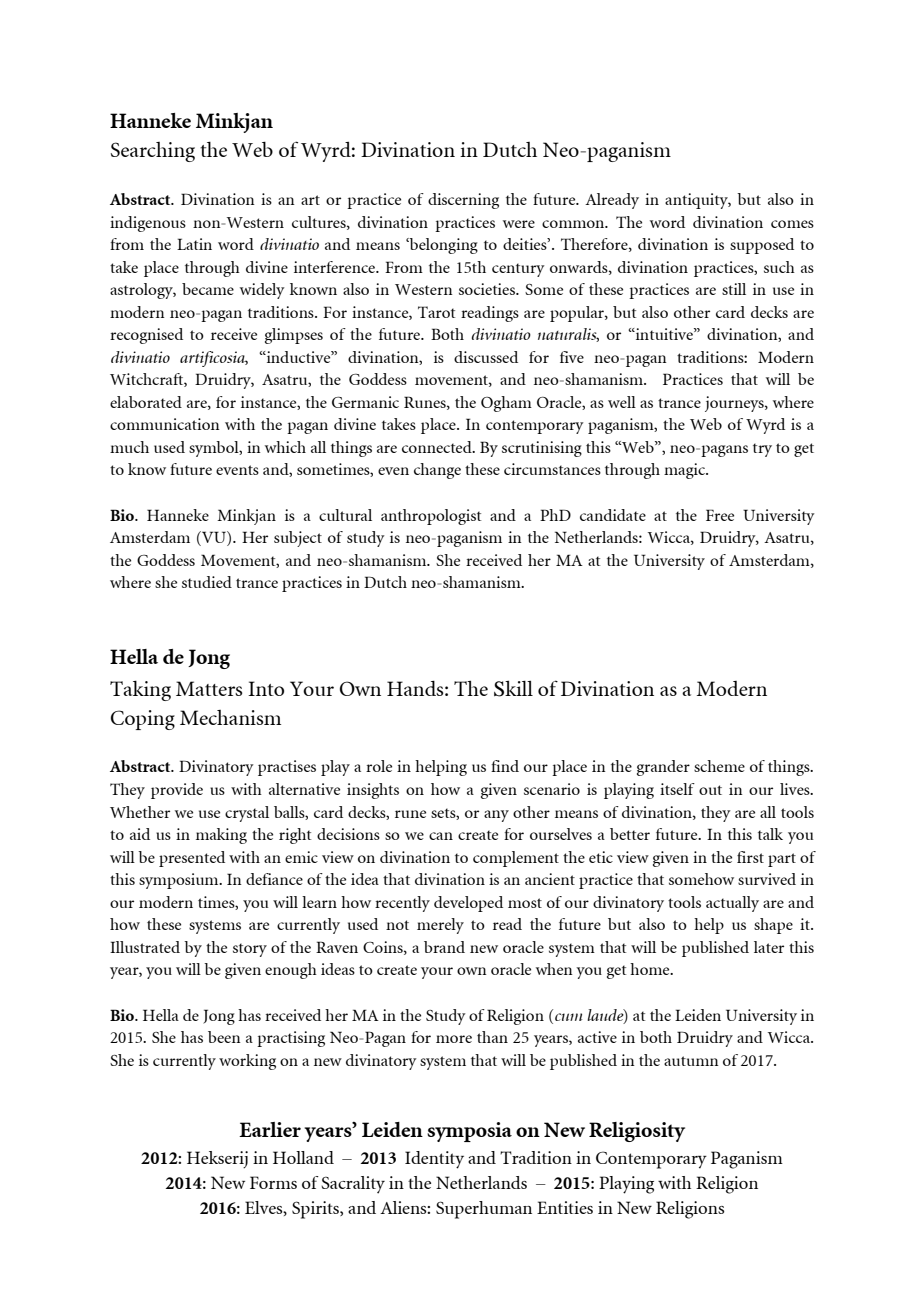 This screenshot has width=924, height=1308. Describe the element at coordinates (431, 517) in the screenshot. I see `anthropologist` at that location.
